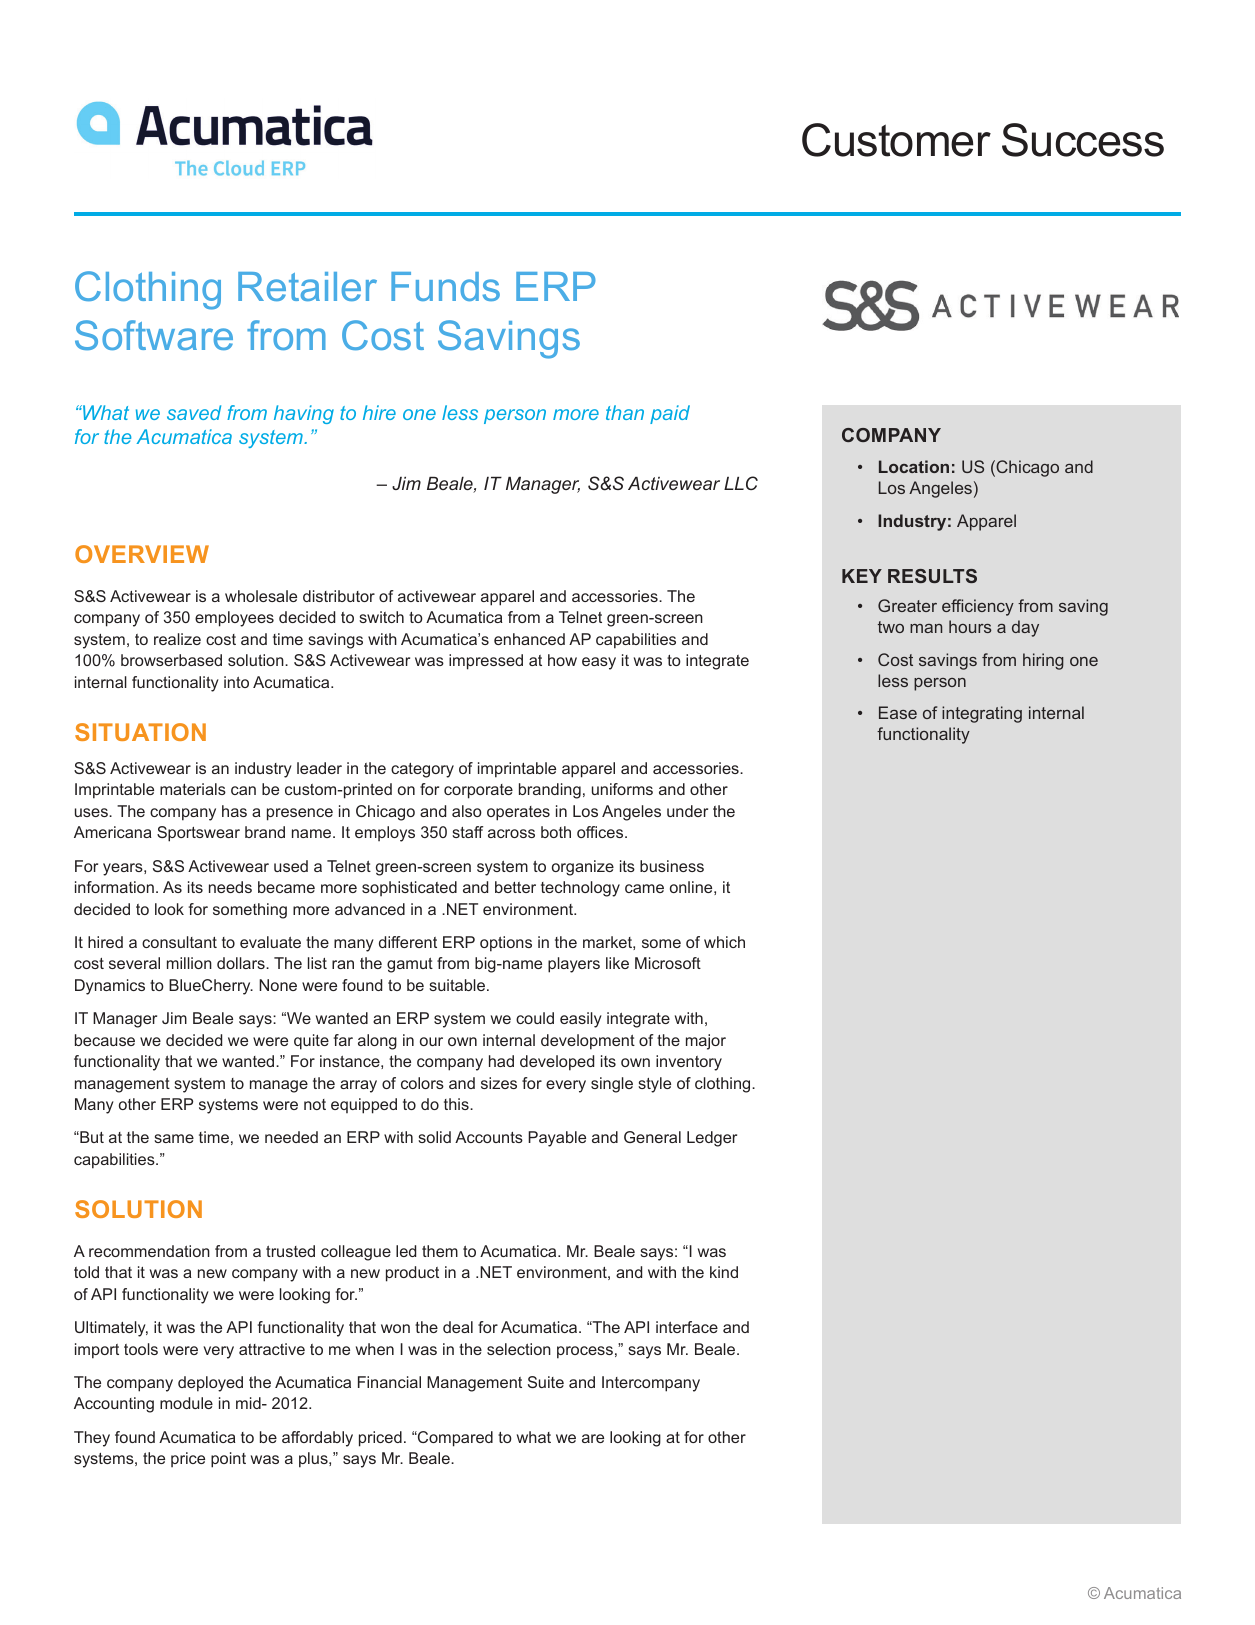 The height and width of the page is (1625, 1255). I want to click on which, so click(724, 942).
